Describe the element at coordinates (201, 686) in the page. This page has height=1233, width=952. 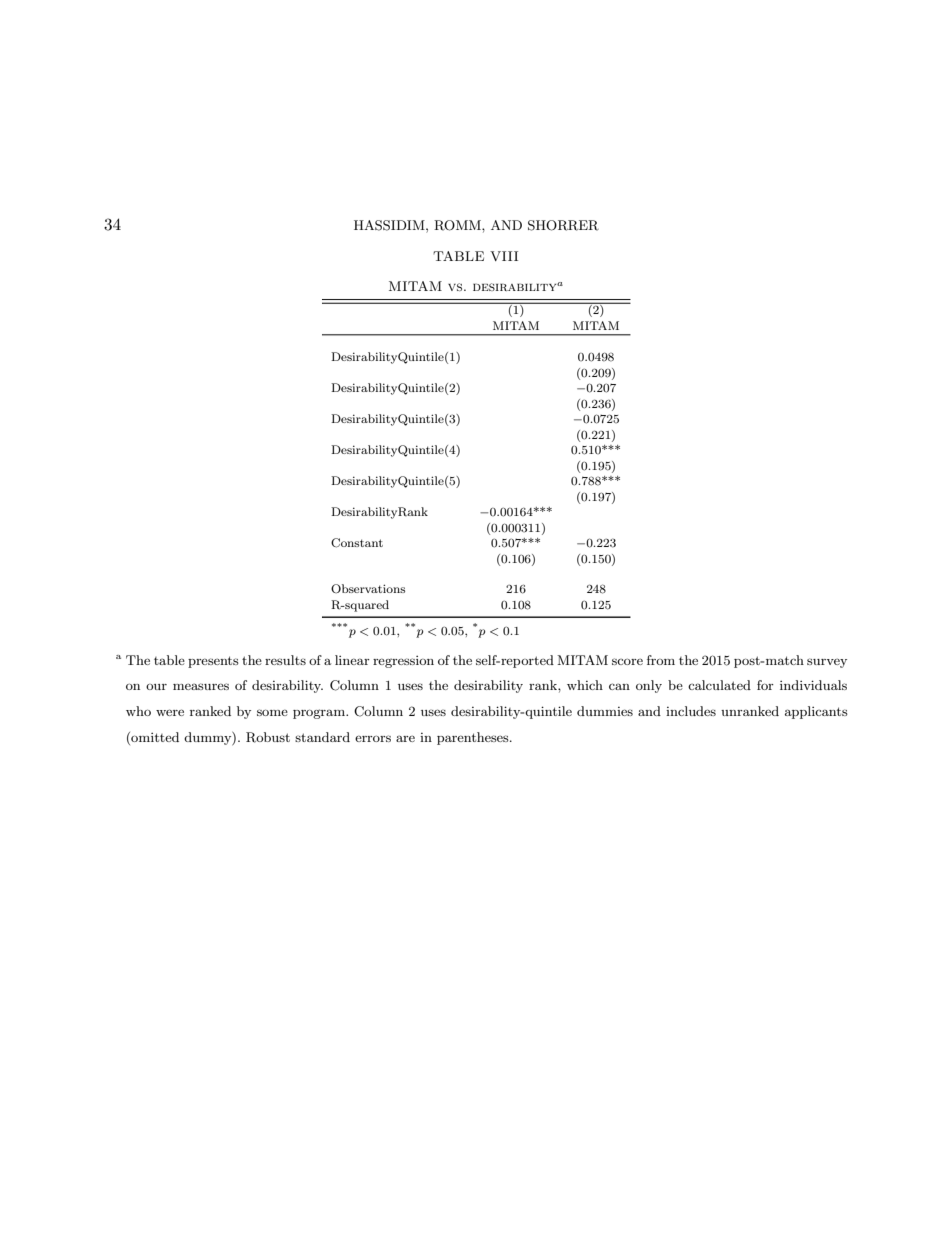
I see `measures` at that location.
